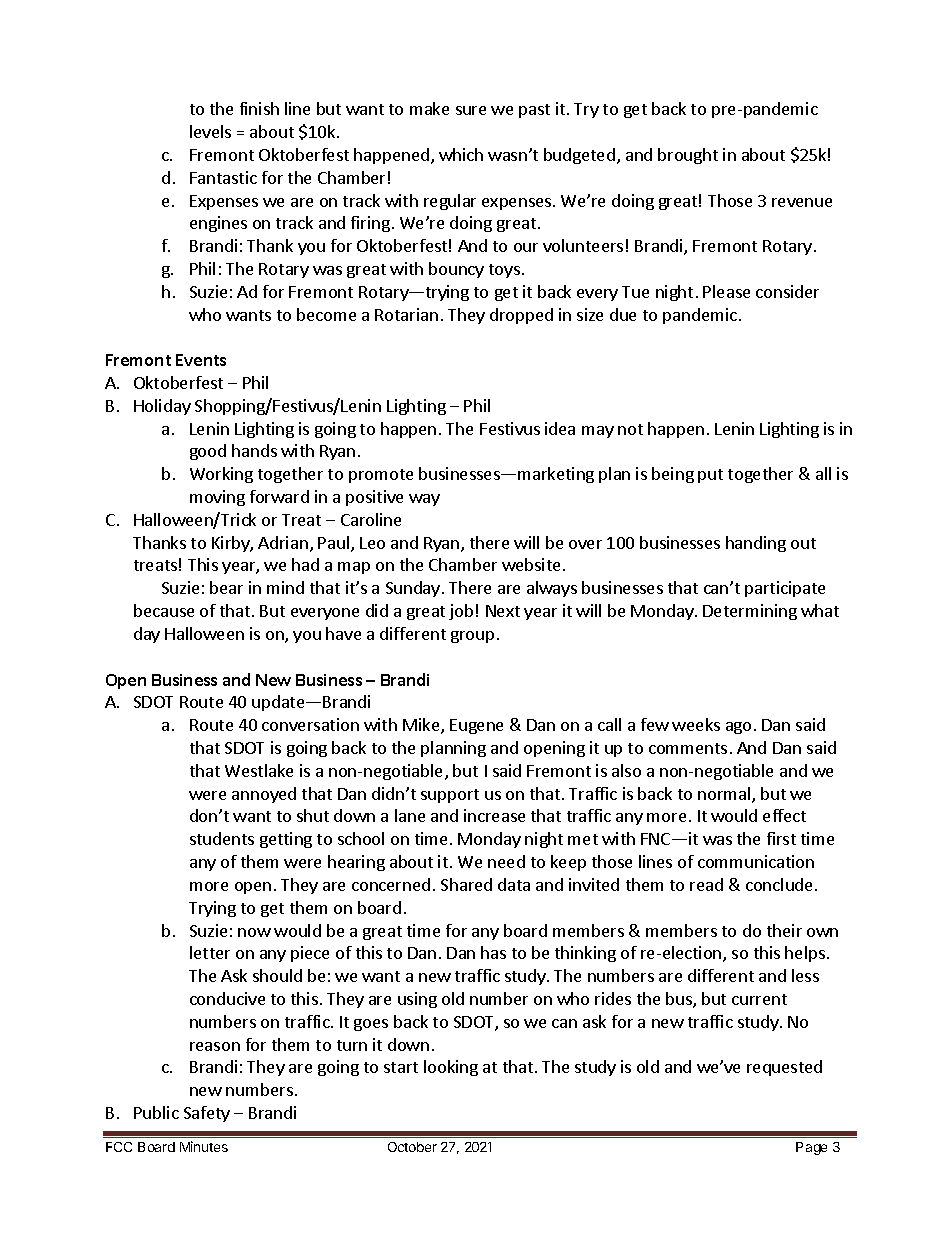 This document has width=952, height=1233. I want to click on looking, so click(451, 1068).
